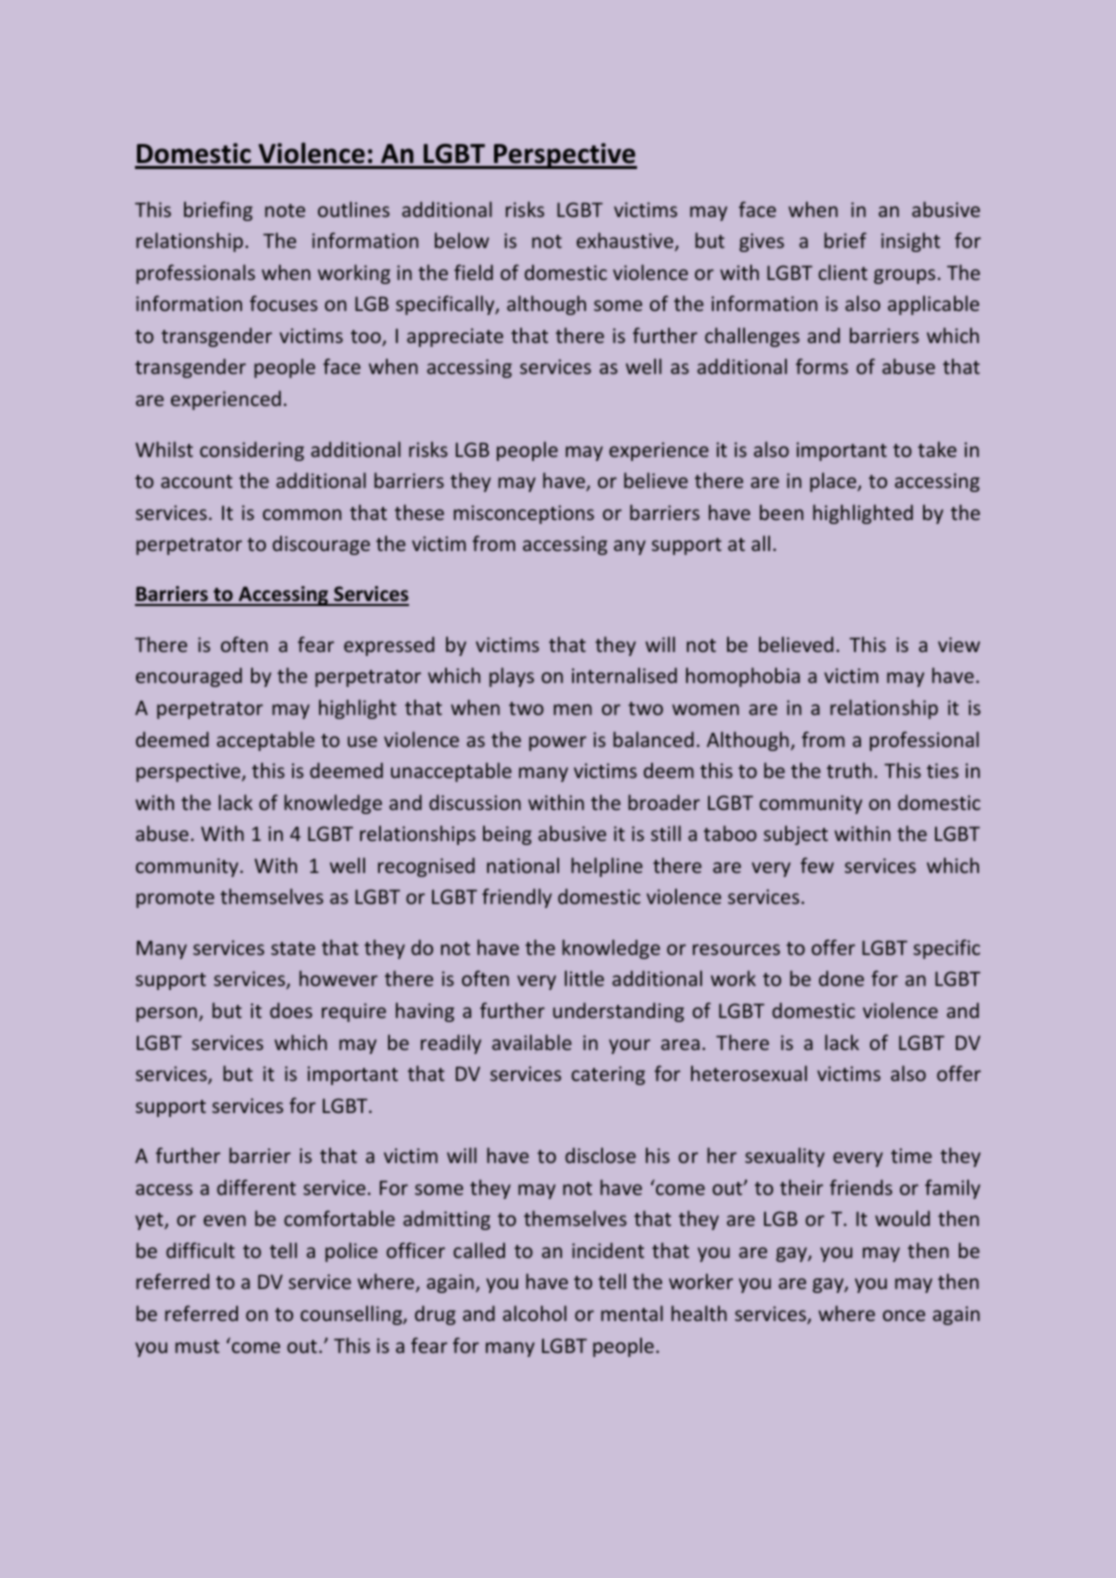 The image size is (1116, 1578). Describe the element at coordinates (535, 1313) in the page. I see `alcohol` at that location.
